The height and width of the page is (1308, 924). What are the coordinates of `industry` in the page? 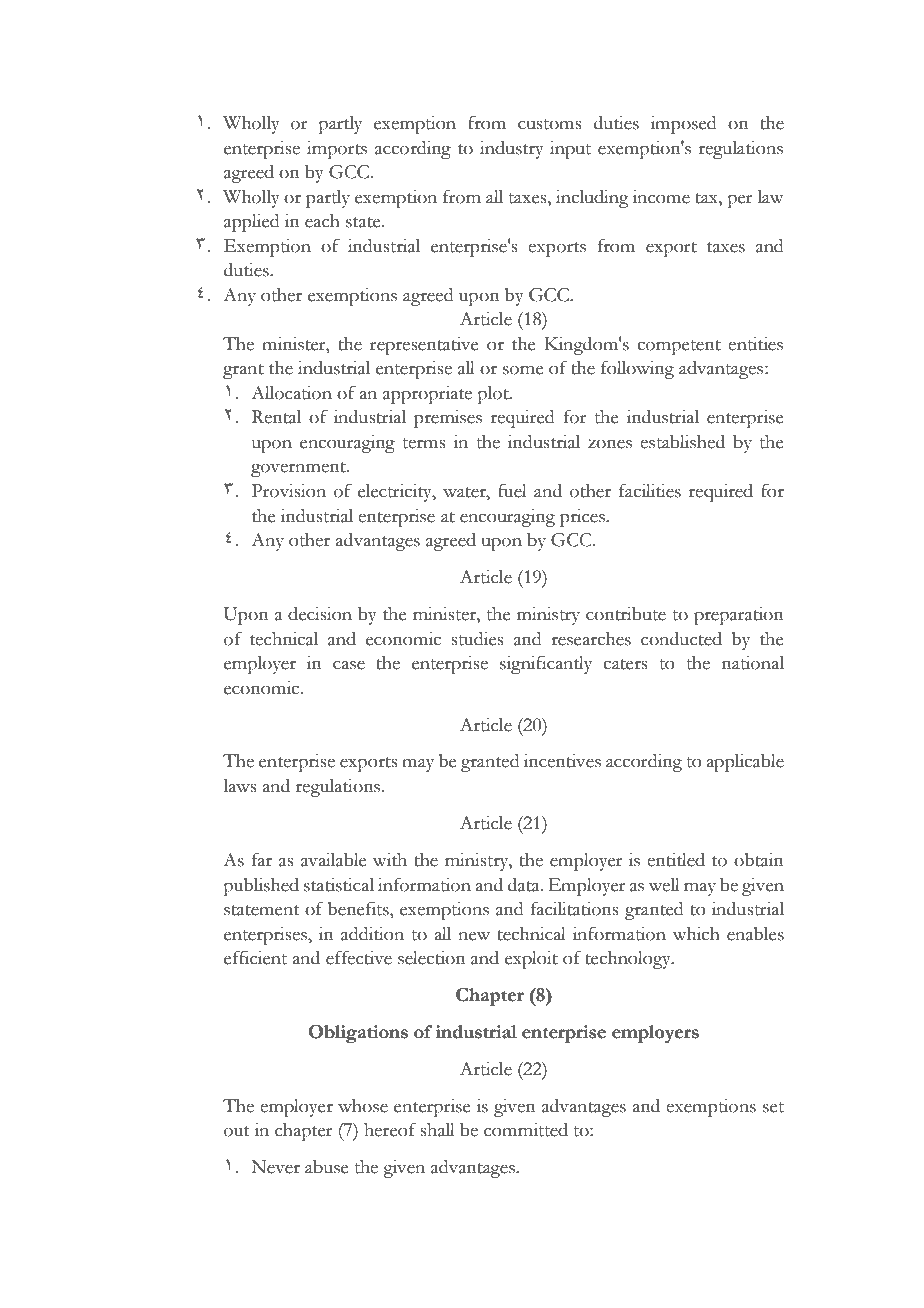 It's located at (512, 150).
